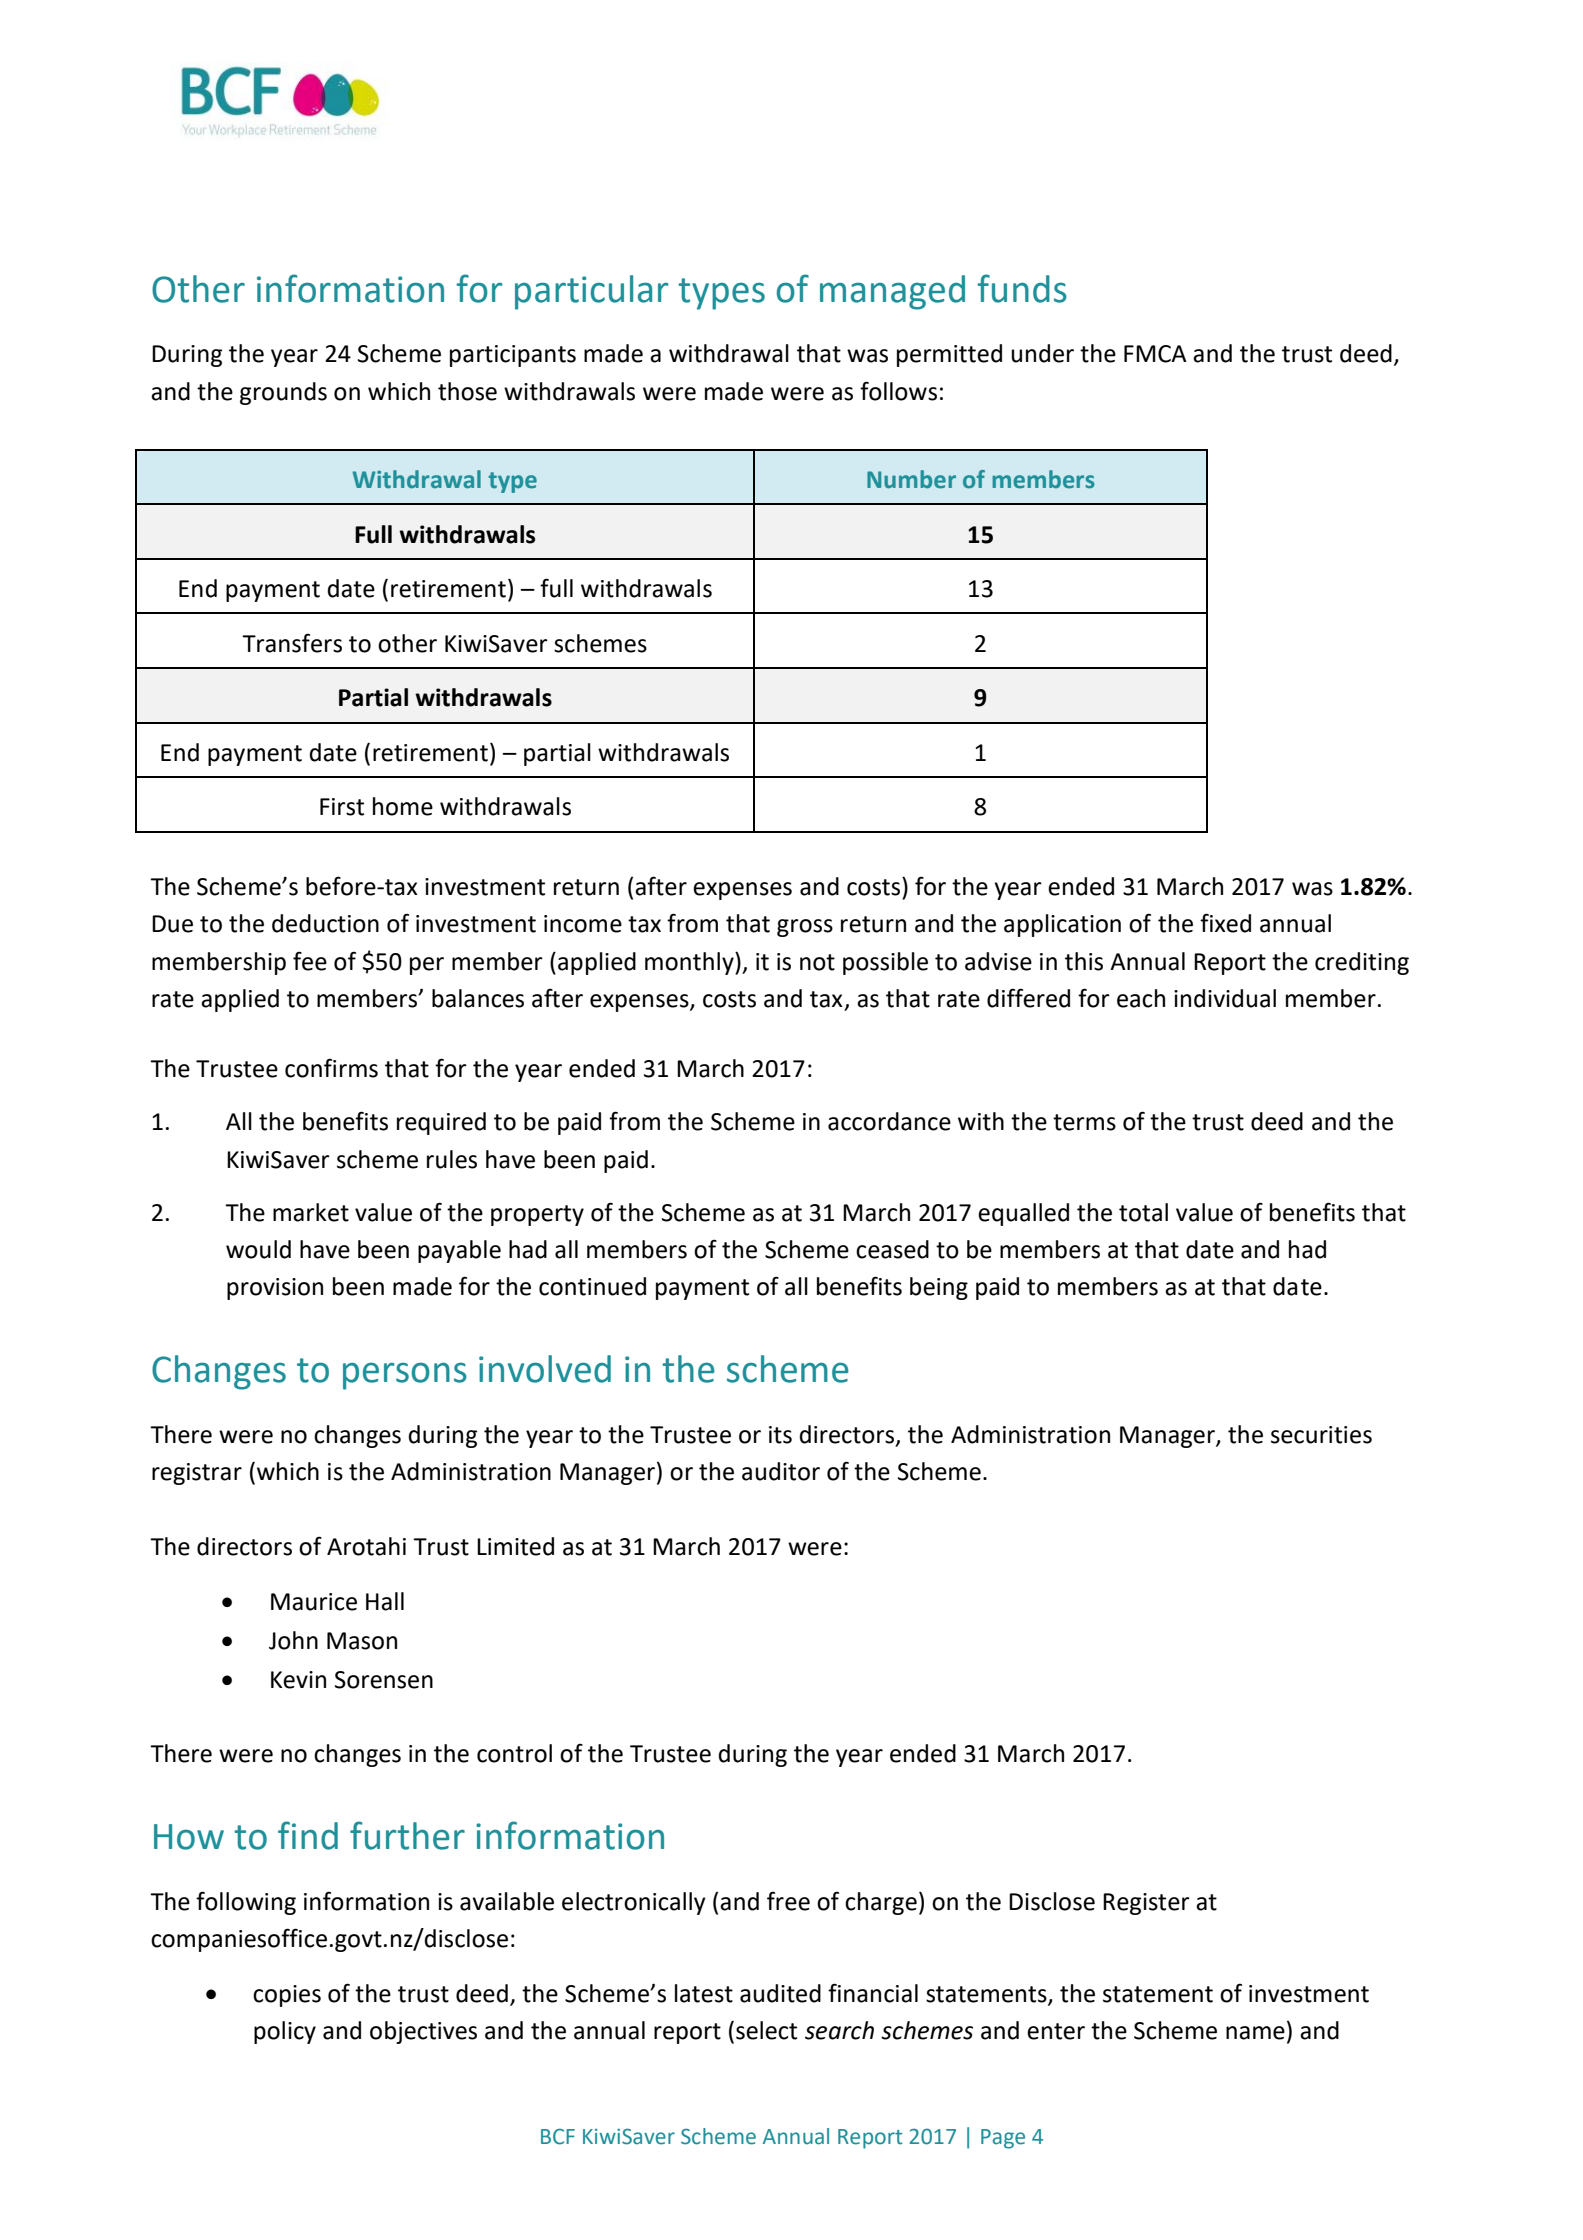 This document has width=1583, height=2240. What do you see at coordinates (331, 1068) in the document?
I see `confirms` at bounding box center [331, 1068].
